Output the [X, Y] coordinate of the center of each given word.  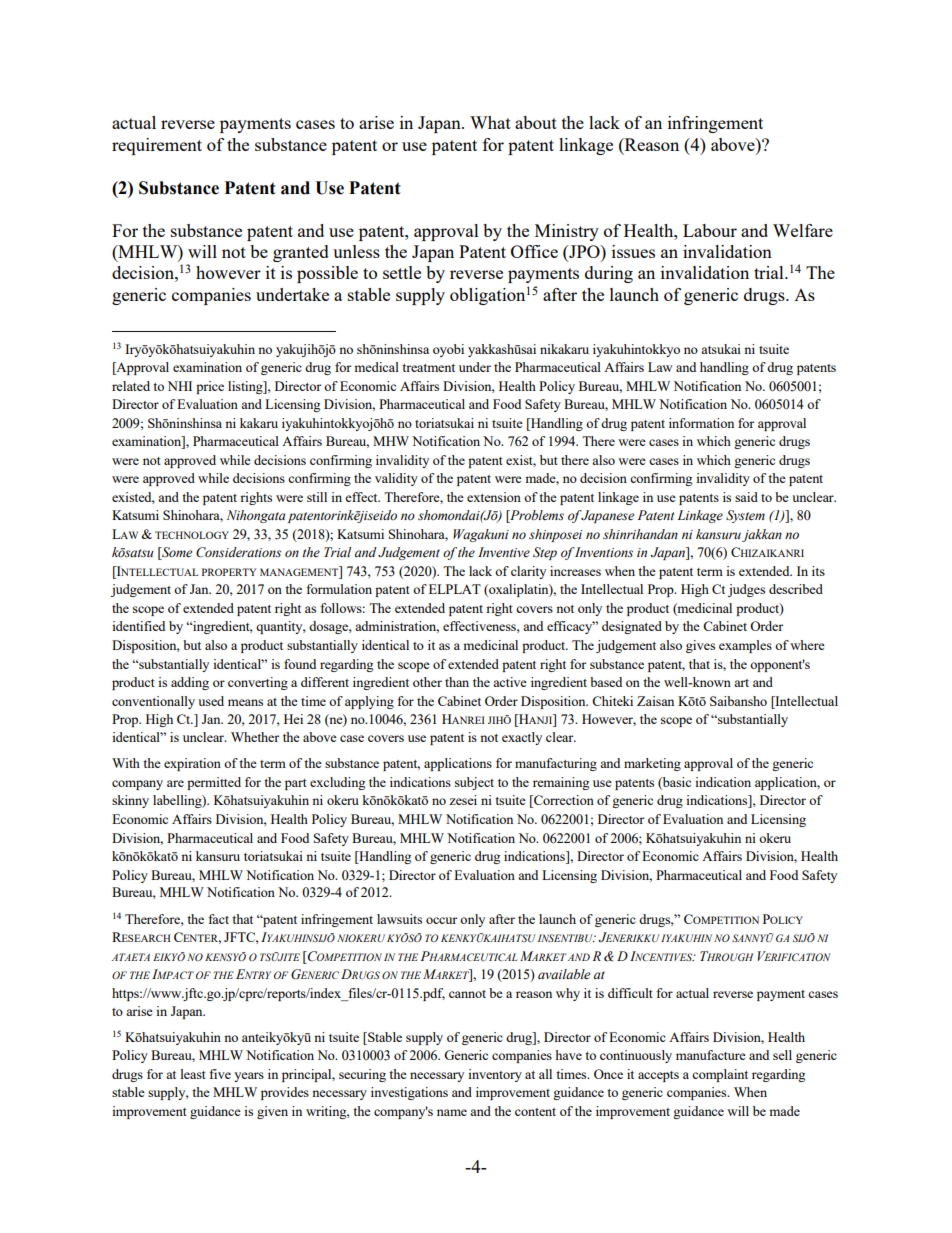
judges [746, 590]
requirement [157, 146]
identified [138, 626]
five [220, 1074]
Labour [710, 230]
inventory [495, 1075]
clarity [528, 572]
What [490, 122]
